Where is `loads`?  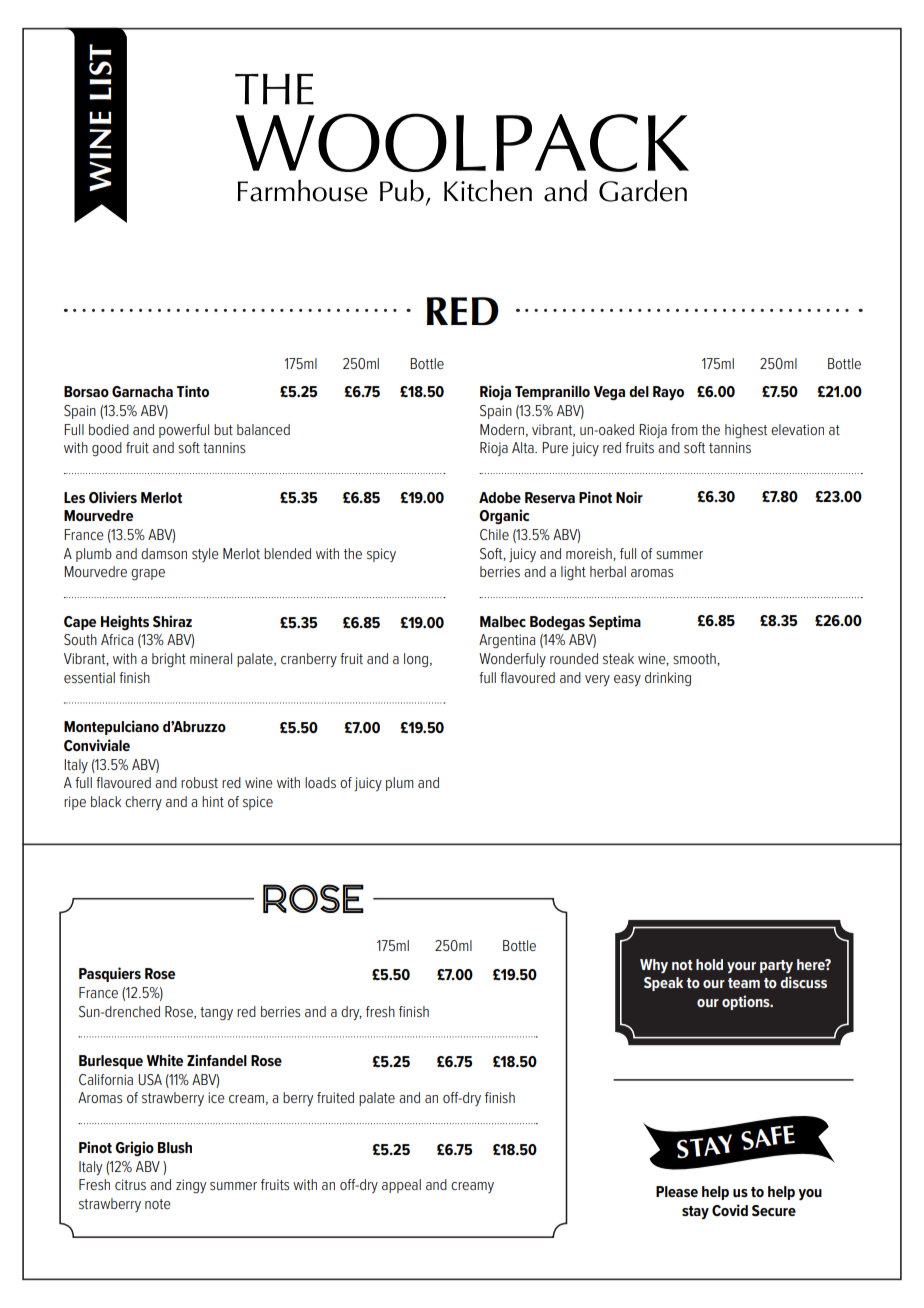
loads is located at coordinates (320, 782).
